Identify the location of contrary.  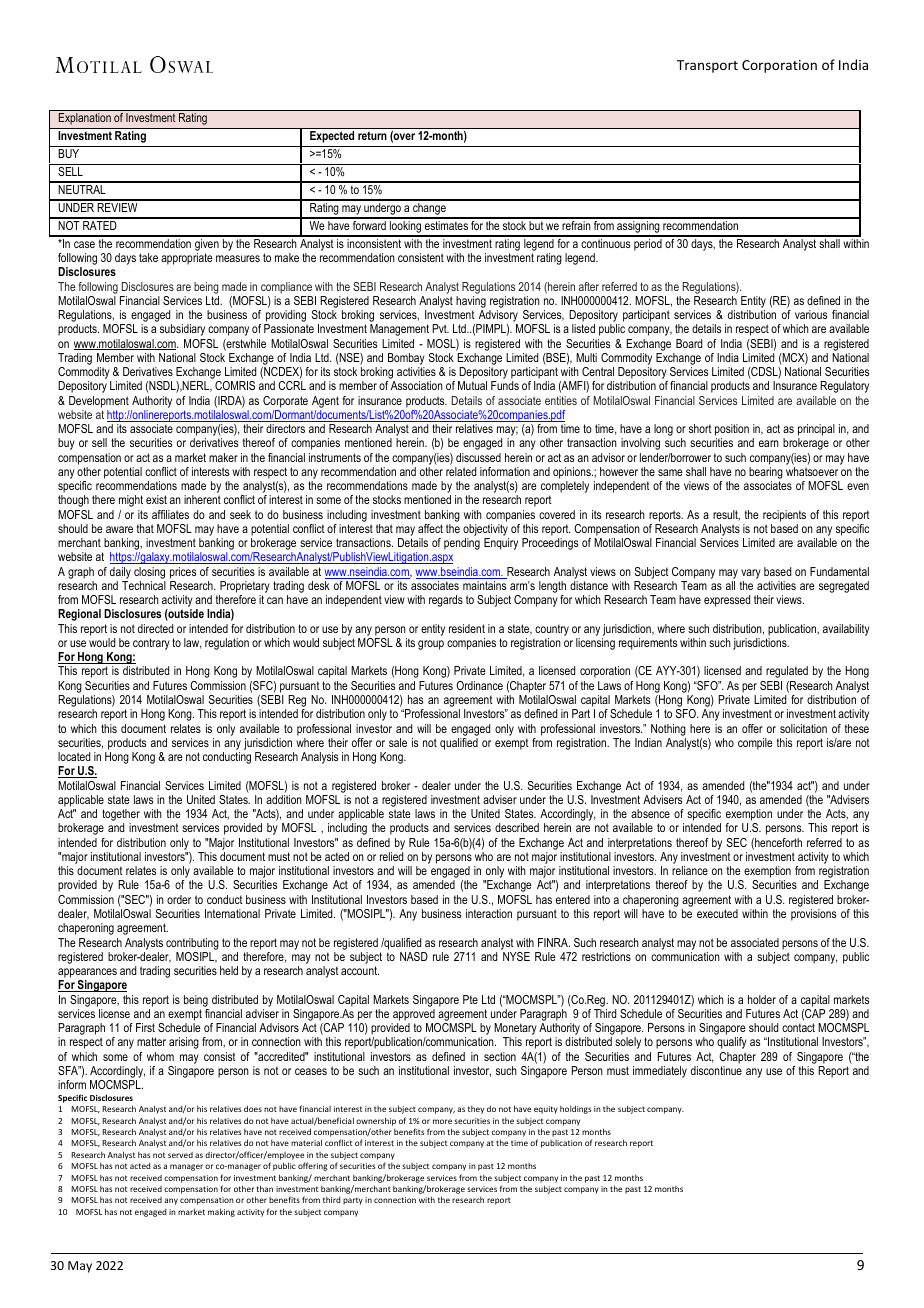
(151, 644).
